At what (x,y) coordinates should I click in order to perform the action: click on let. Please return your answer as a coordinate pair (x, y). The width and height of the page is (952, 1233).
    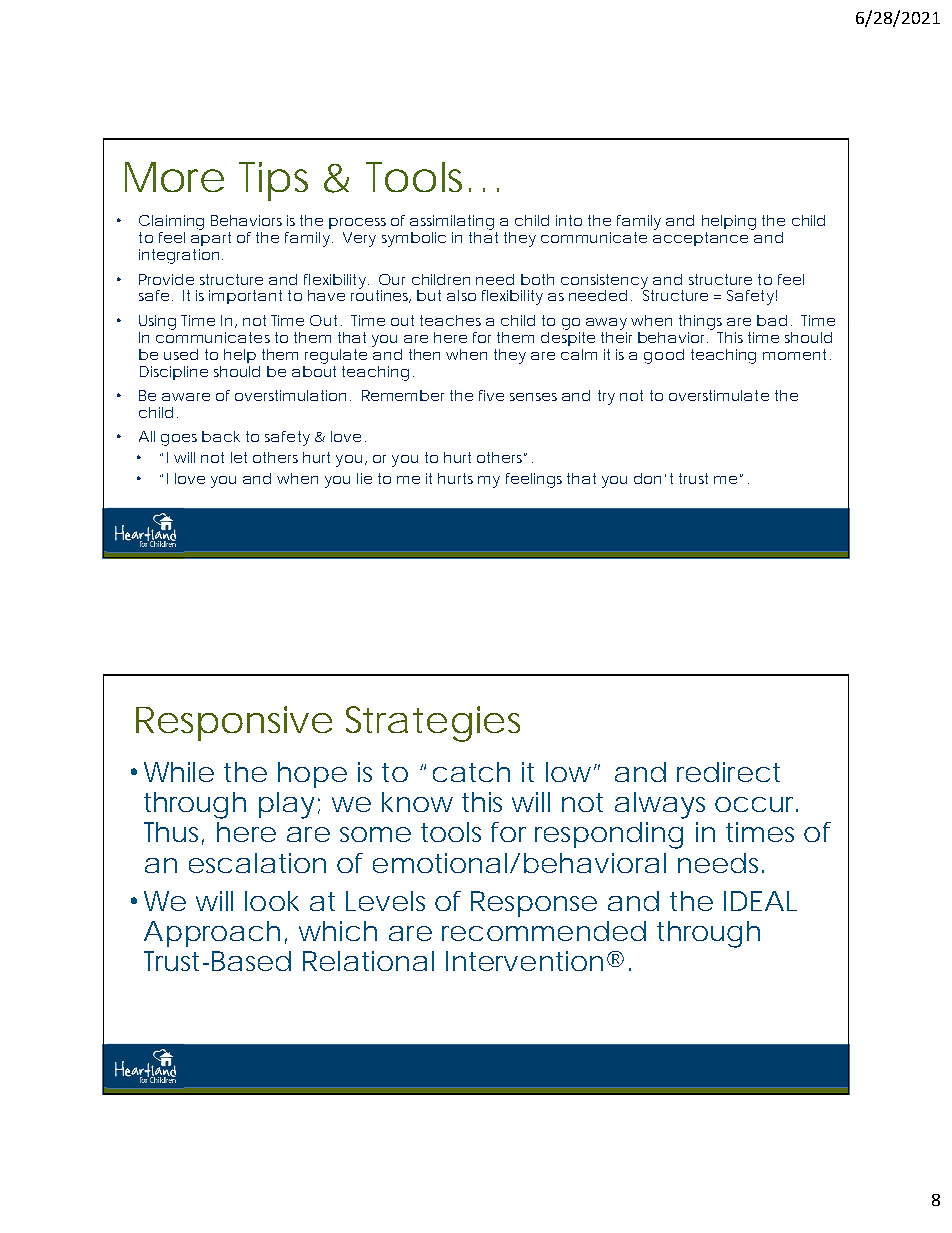
    Looking at the image, I should click on (239, 457).
